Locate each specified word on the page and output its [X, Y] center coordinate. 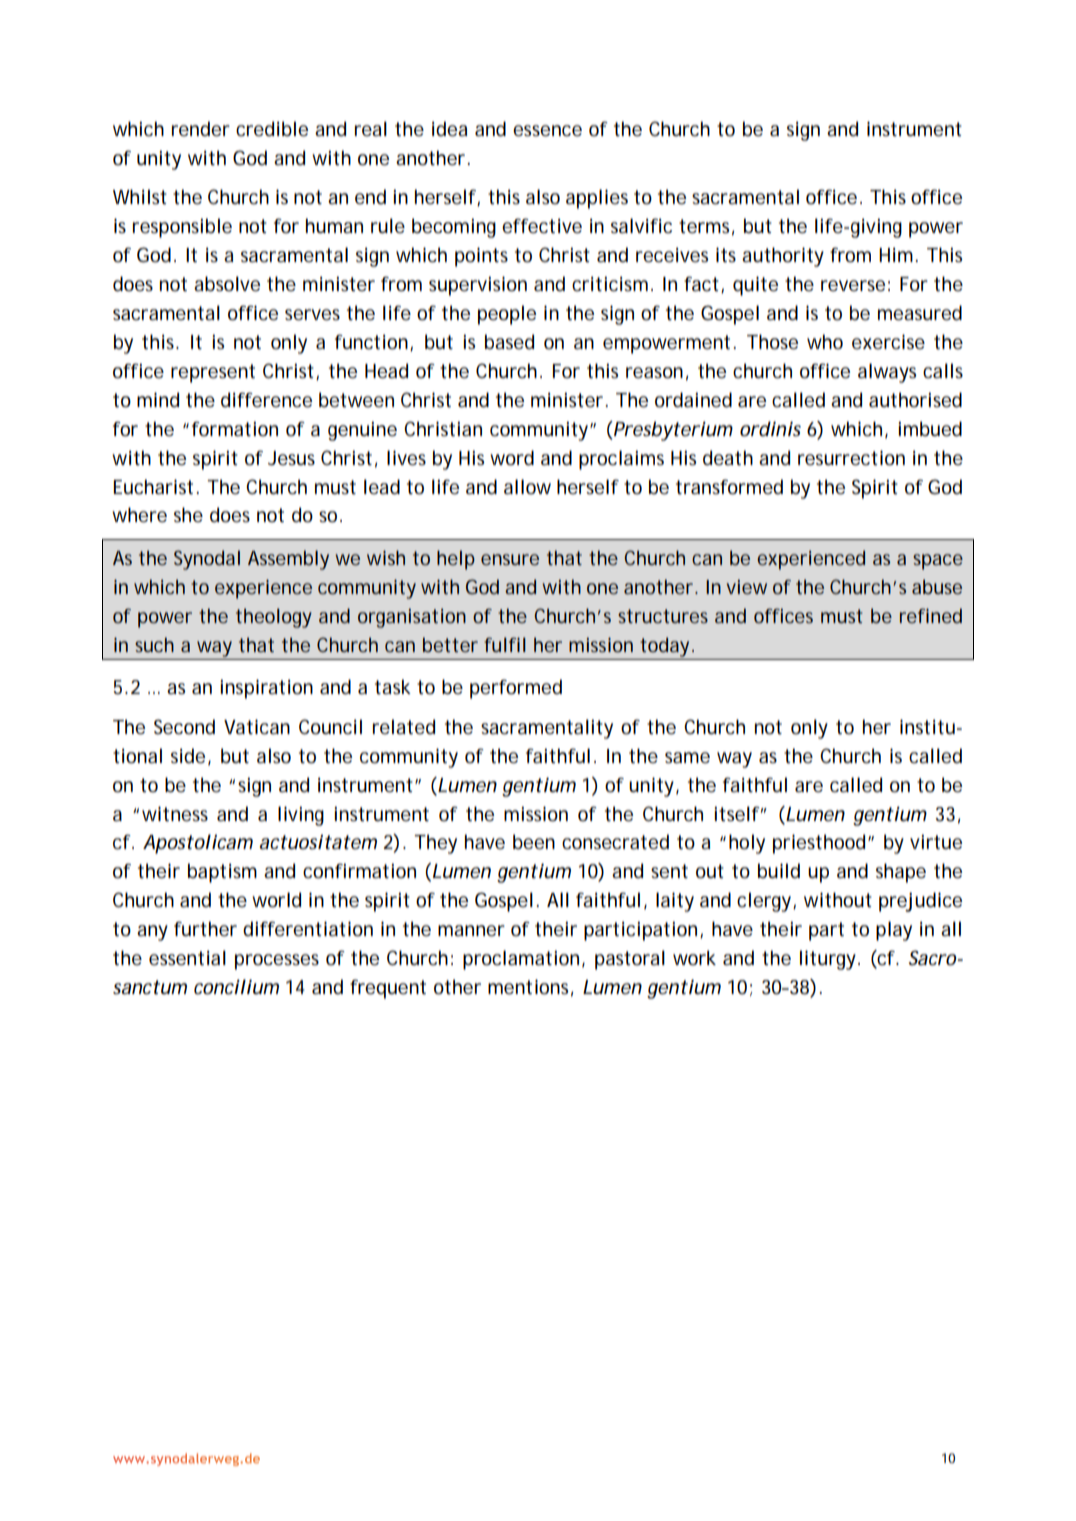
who [825, 341]
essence [547, 131]
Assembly [288, 560]
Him [897, 255]
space [938, 562]
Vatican [257, 727]
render [201, 129]
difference [266, 400]
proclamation [521, 960]
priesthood [819, 844]
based [509, 342]
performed [516, 689]
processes [277, 962]
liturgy [829, 960]
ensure [510, 559]
